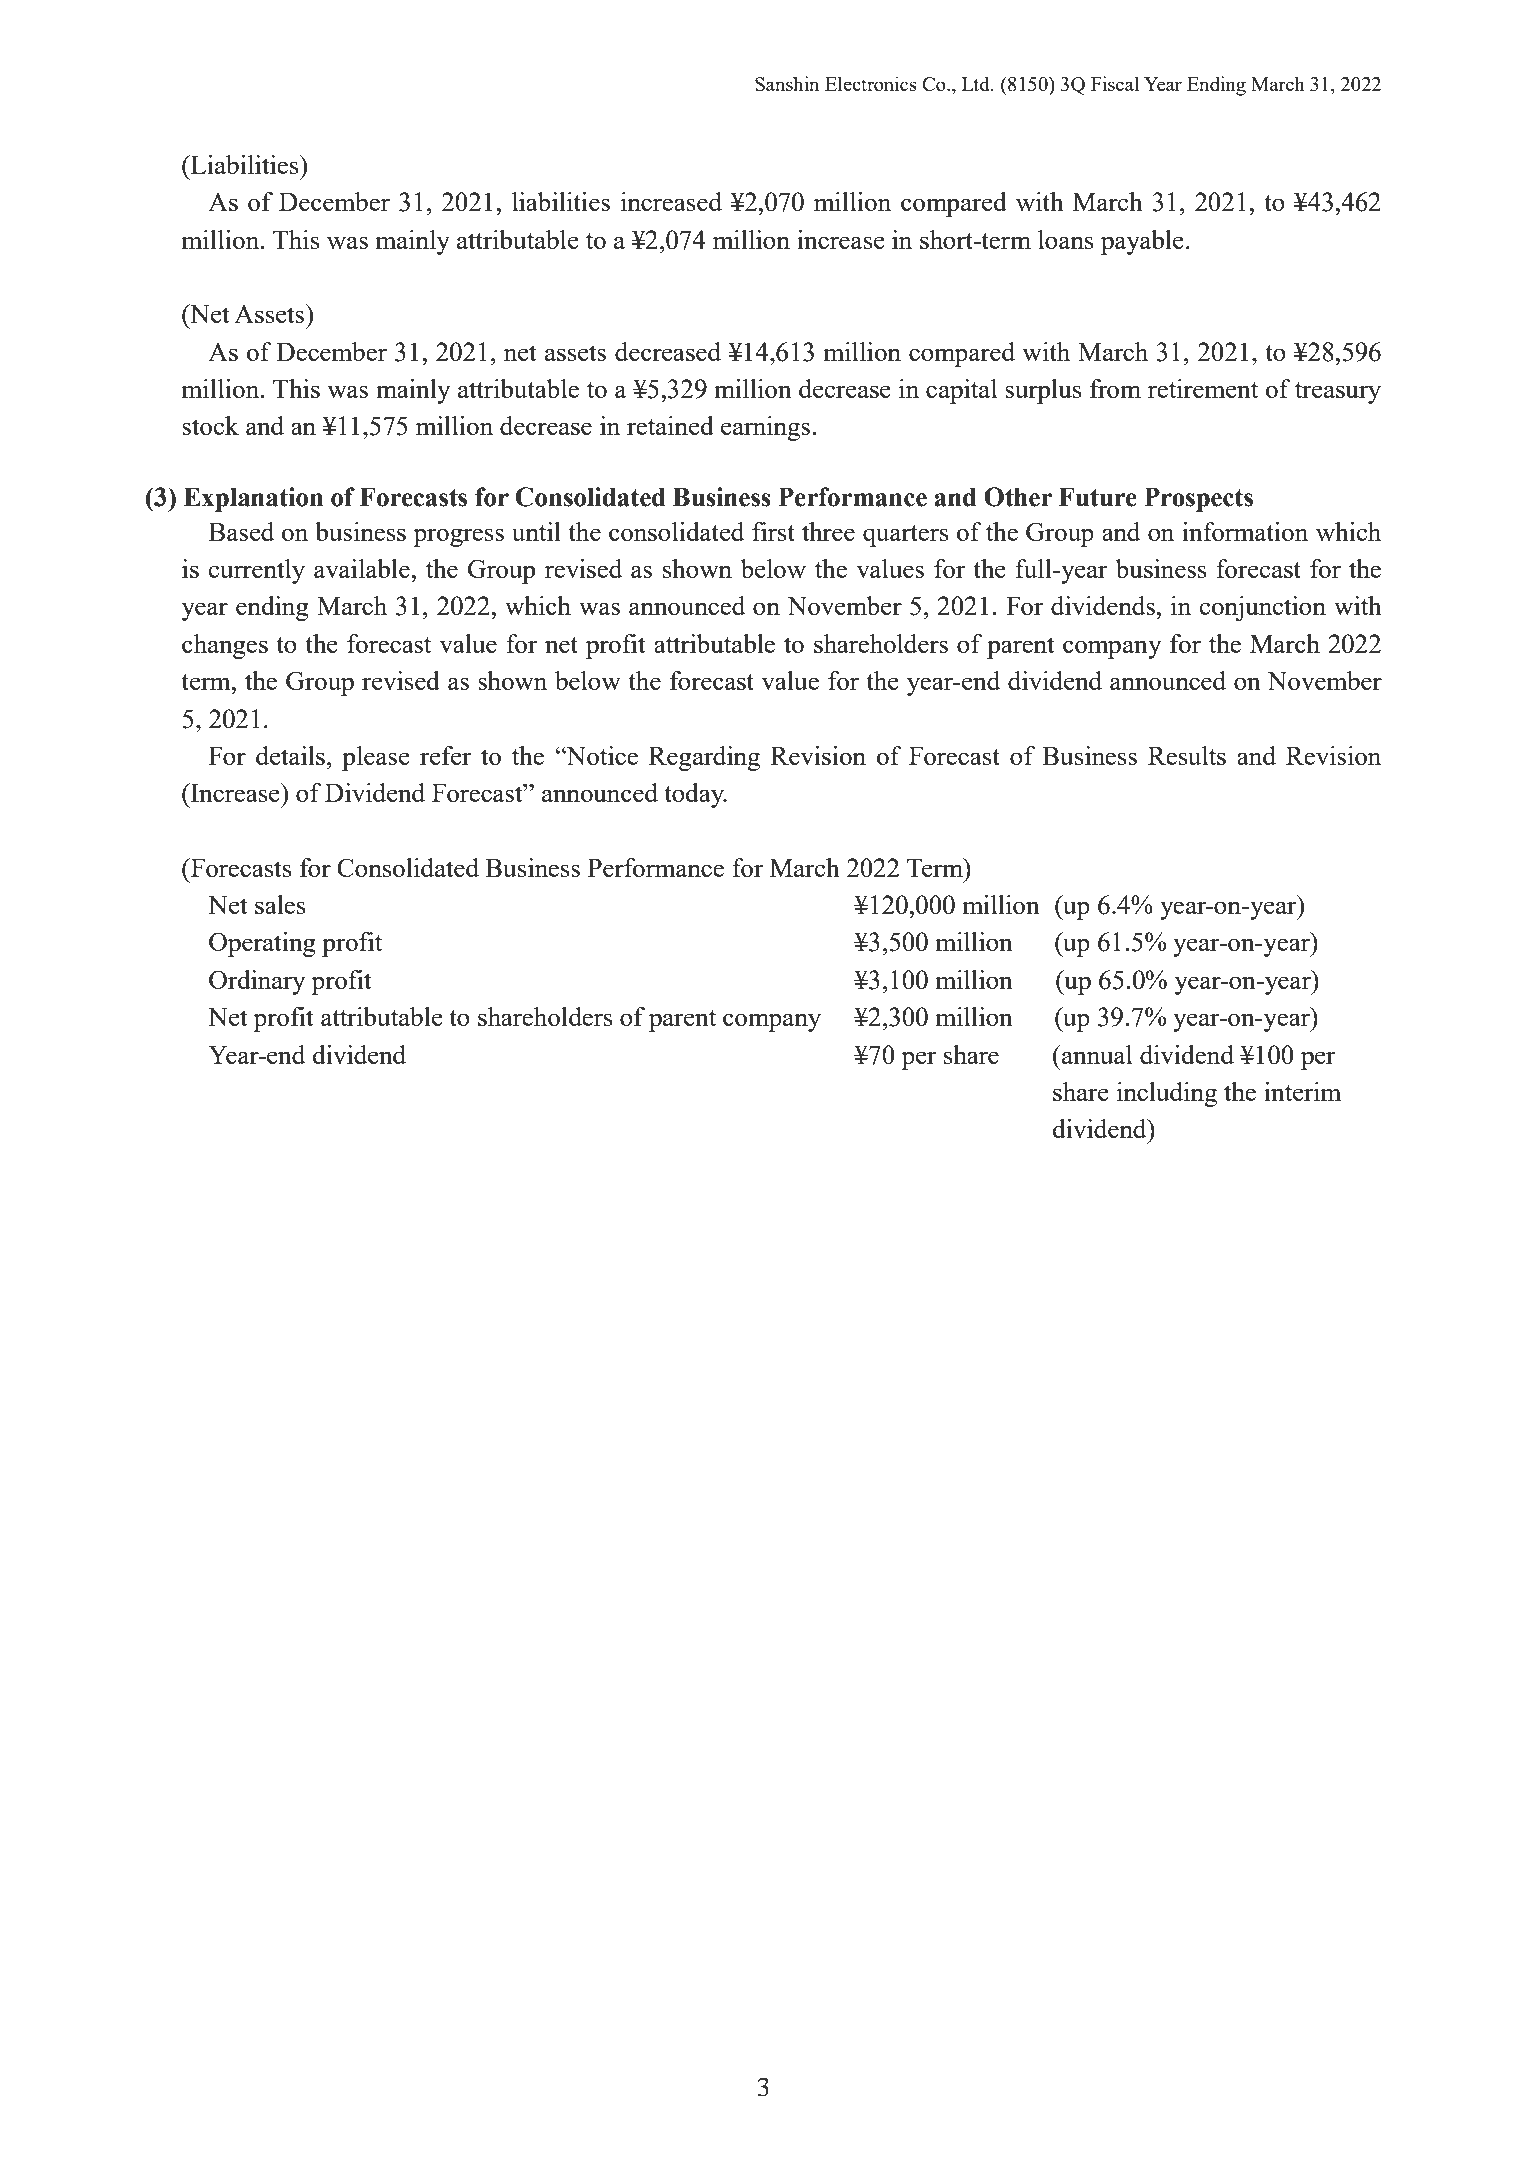 The width and height of the screenshot is (1527, 2160). What do you see at coordinates (1115, 83) in the screenshot?
I see `Fiscal` at bounding box center [1115, 83].
